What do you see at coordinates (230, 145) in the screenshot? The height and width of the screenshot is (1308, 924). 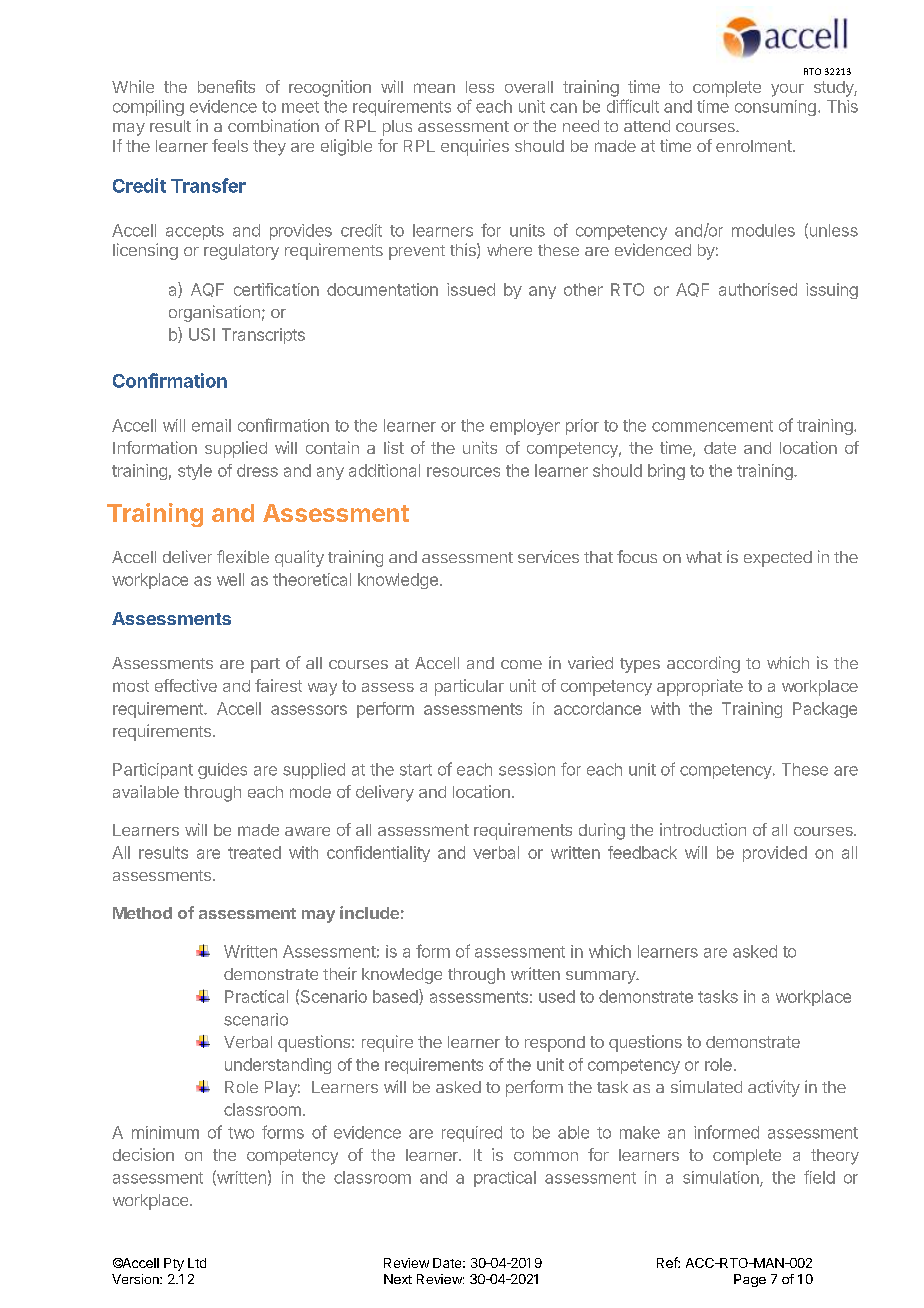 I see `feels` at bounding box center [230, 145].
